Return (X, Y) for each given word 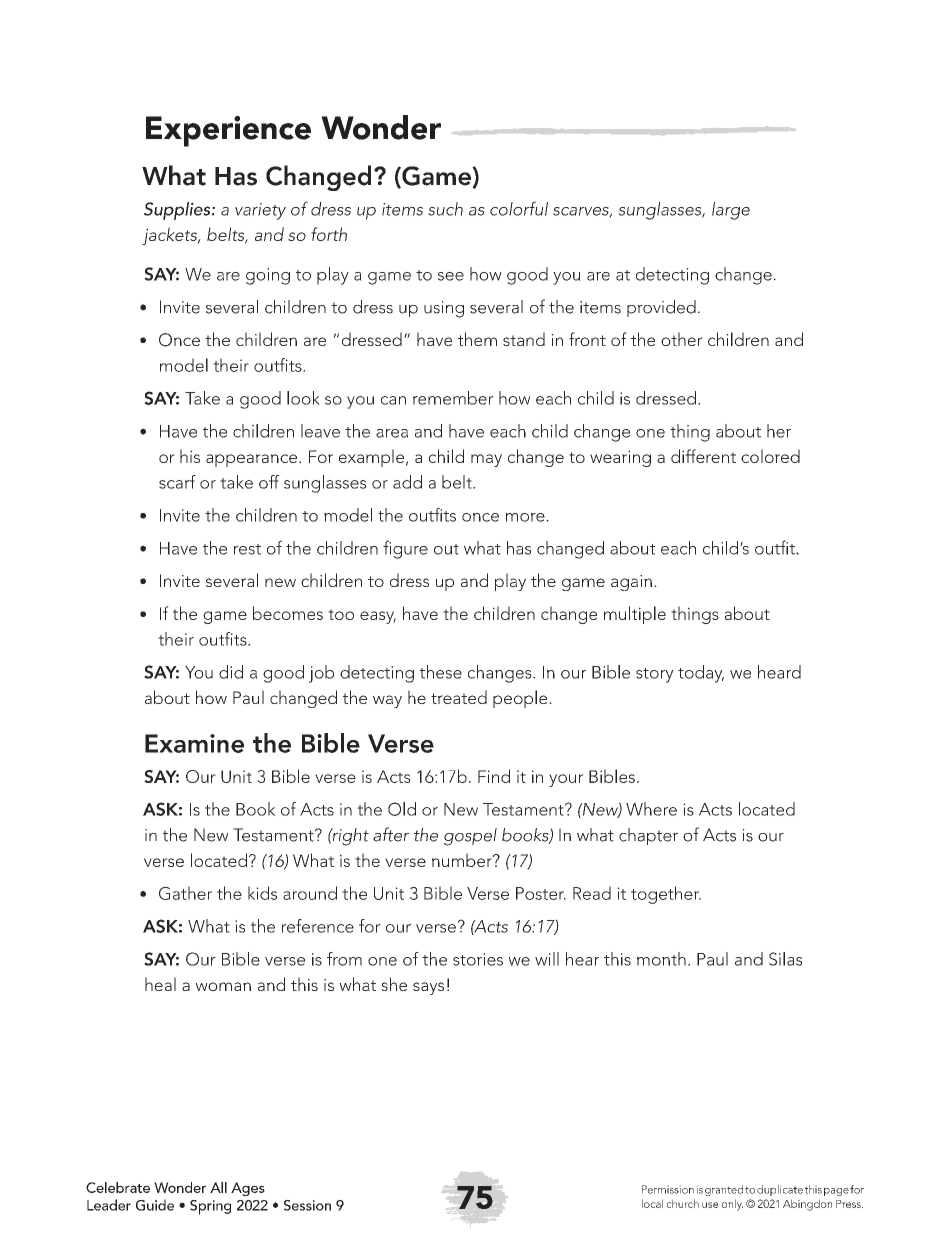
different (703, 456)
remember (453, 398)
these (441, 672)
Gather (185, 893)
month (661, 959)
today (701, 674)
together (666, 895)
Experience (228, 131)
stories (478, 959)
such (445, 209)
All (218, 1187)
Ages (248, 1189)
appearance (253, 460)
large (731, 211)
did (231, 672)
